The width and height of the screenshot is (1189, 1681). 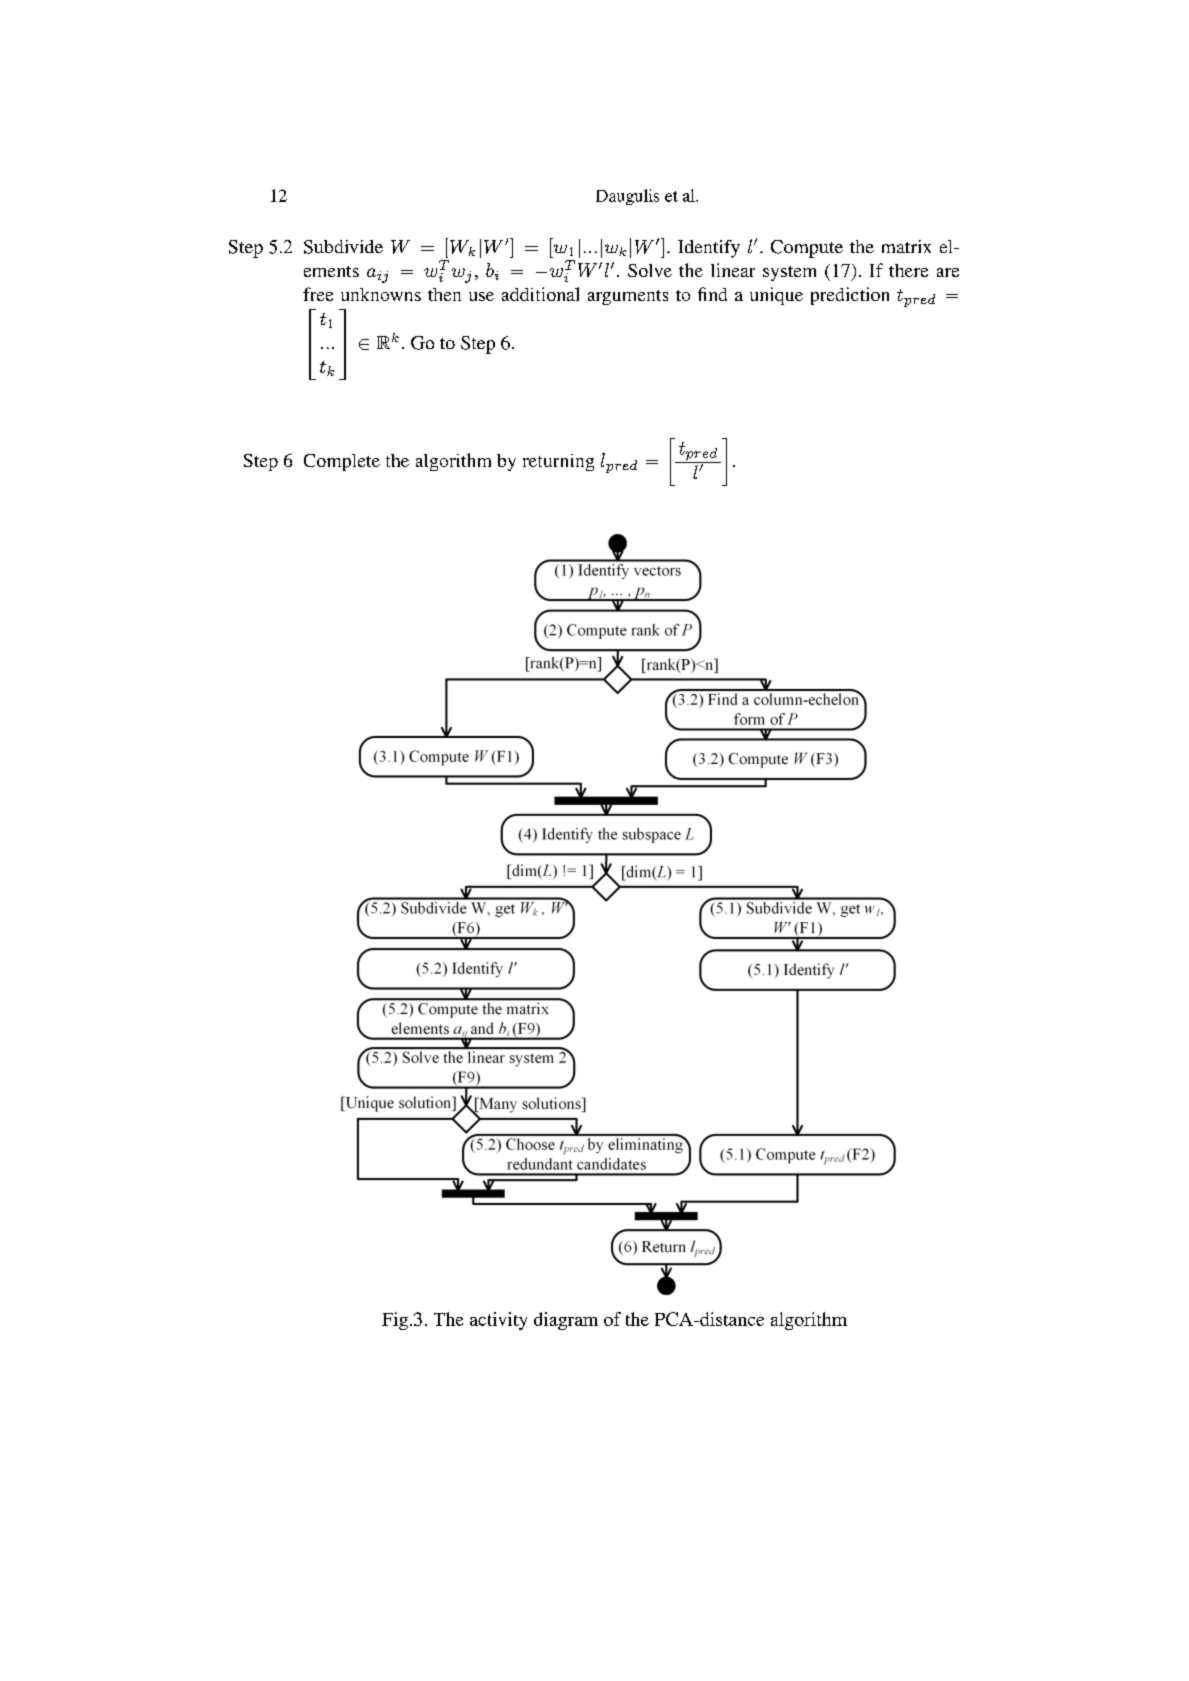 What do you see at coordinates (712, 294) in the screenshot?
I see `find` at bounding box center [712, 294].
